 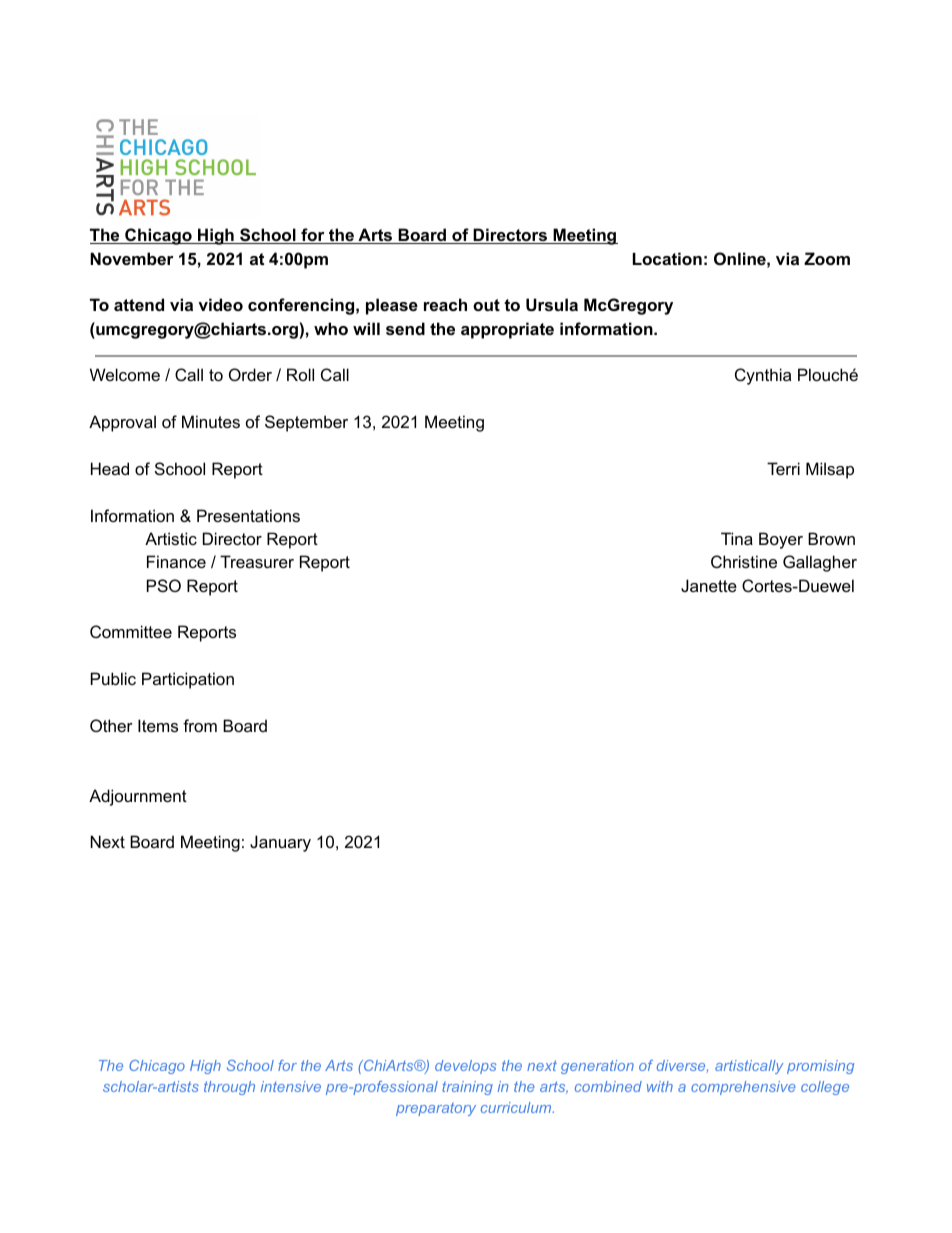 I want to click on training, so click(x=467, y=1088).
